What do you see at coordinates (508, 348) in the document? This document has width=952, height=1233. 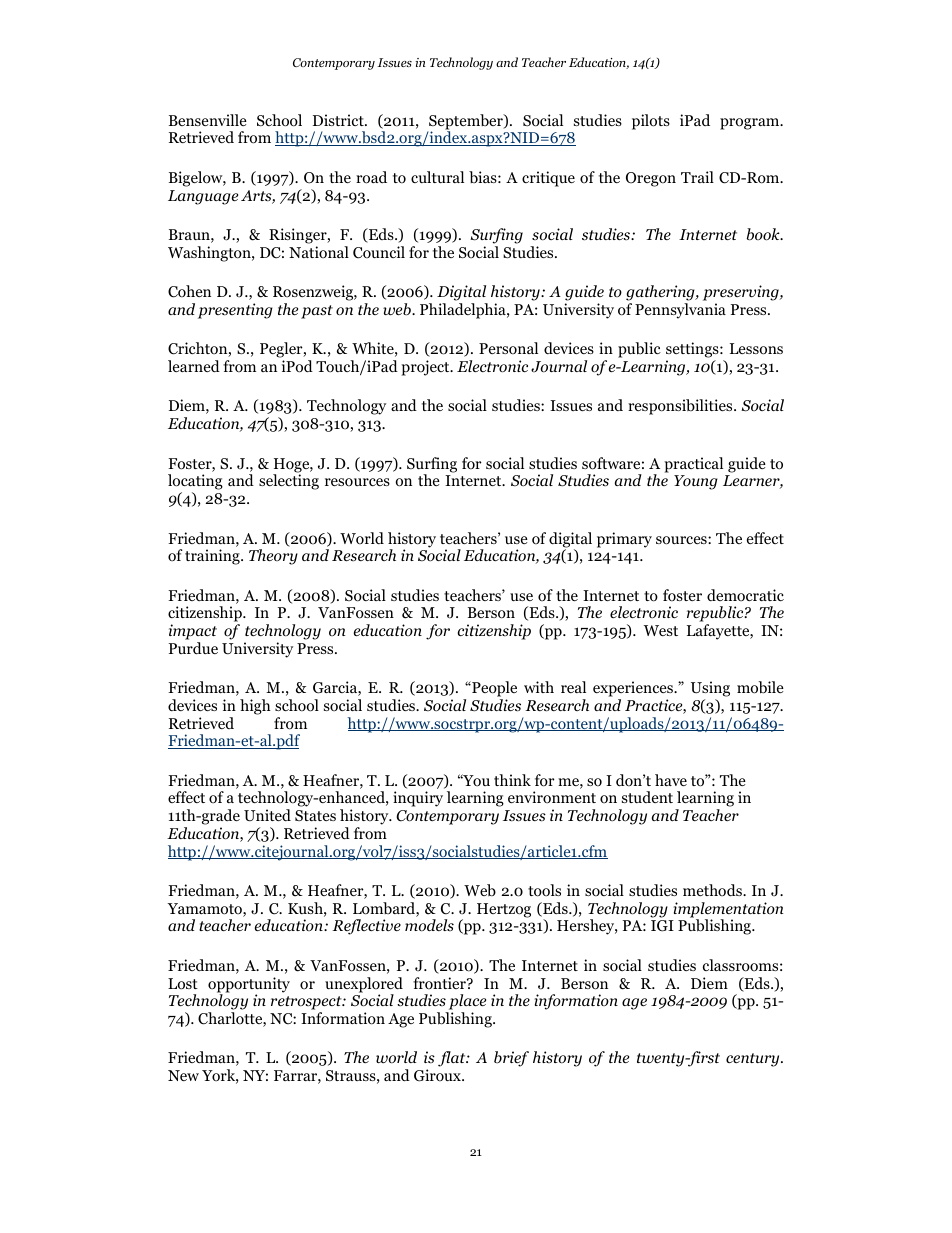 I see `Personal` at bounding box center [508, 348].
